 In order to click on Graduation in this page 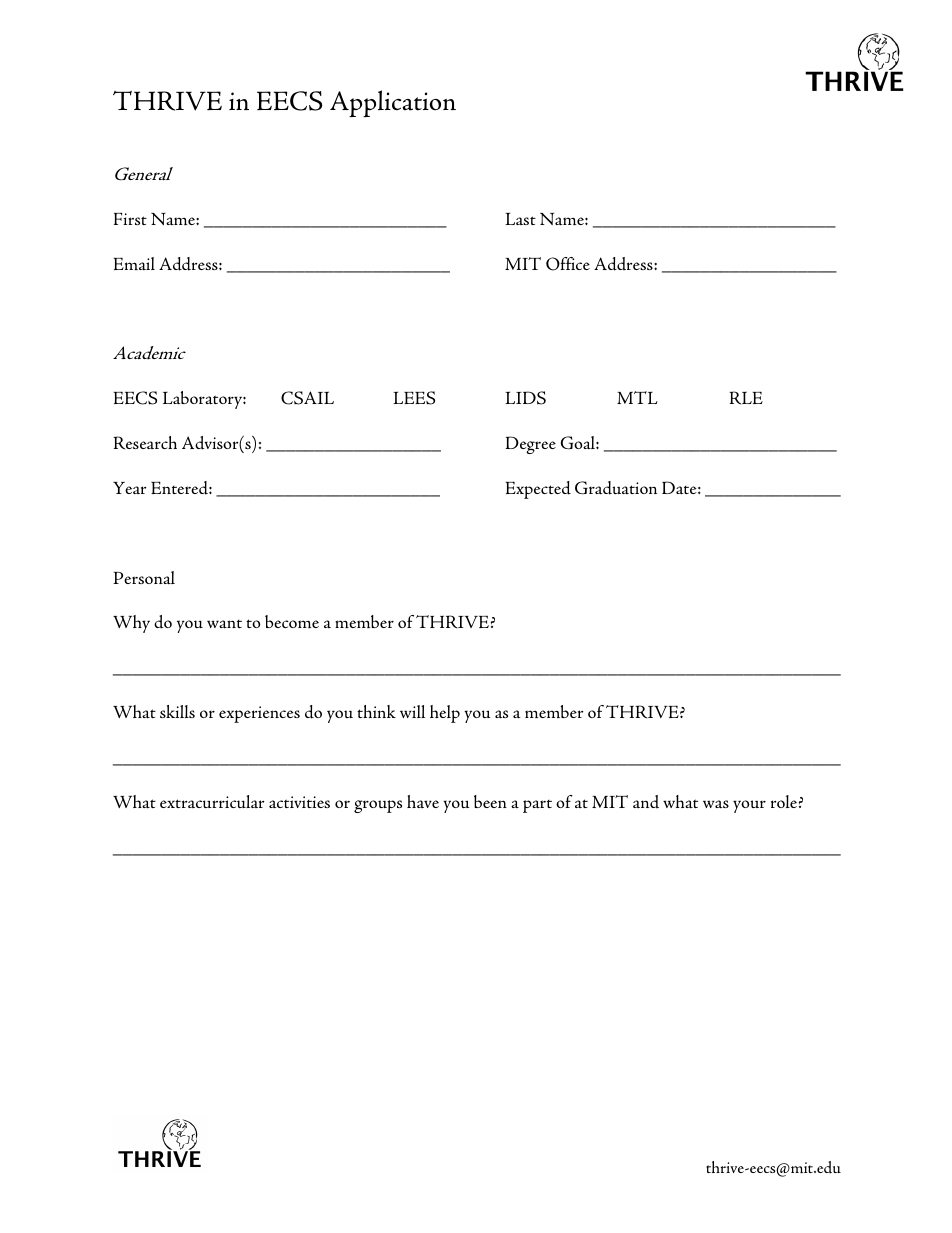, I will do `click(616, 488)`.
